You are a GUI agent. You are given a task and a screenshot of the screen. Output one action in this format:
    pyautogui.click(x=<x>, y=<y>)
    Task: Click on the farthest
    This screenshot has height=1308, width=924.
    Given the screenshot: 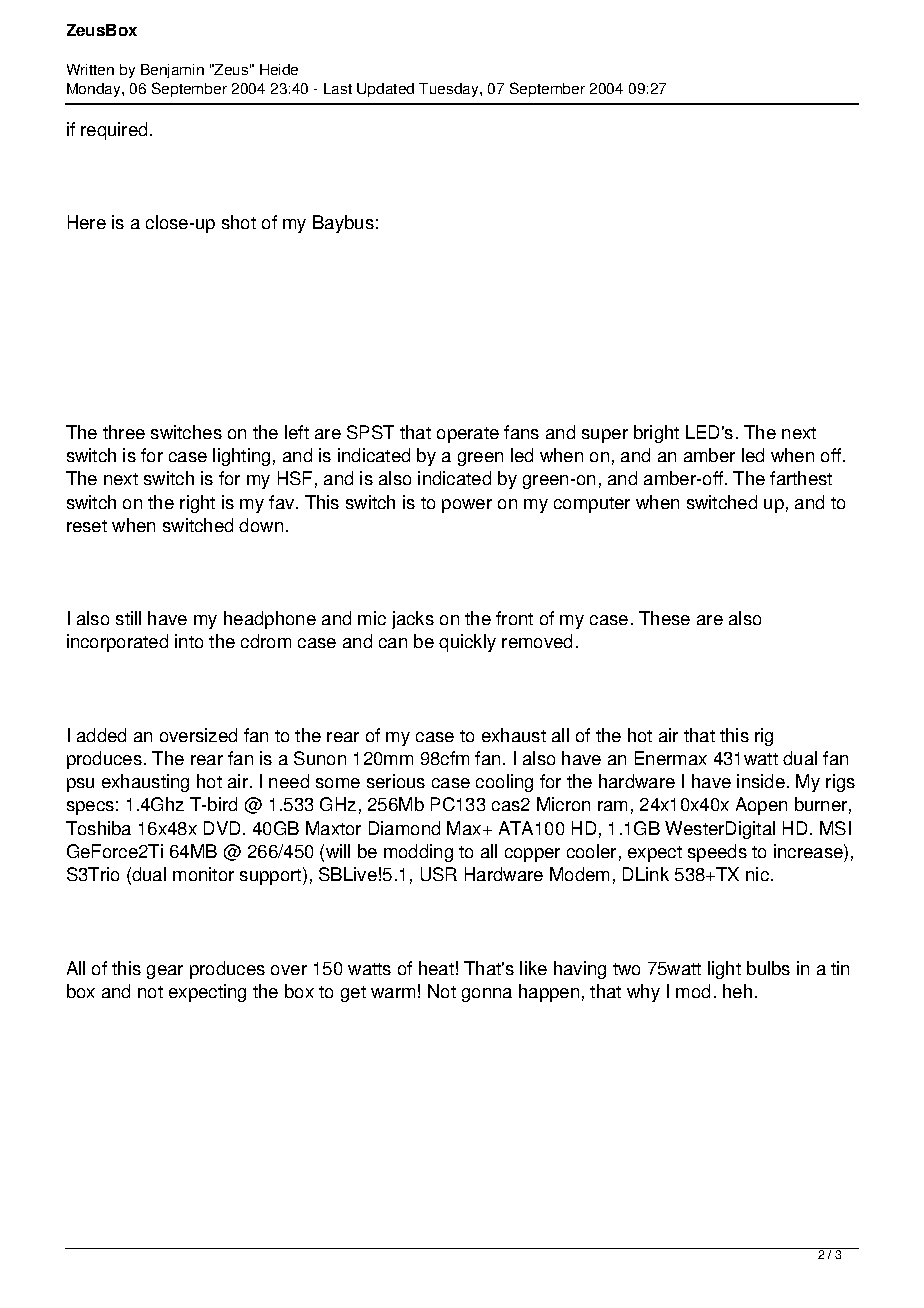 What is the action you would take?
    pyautogui.click(x=801, y=478)
